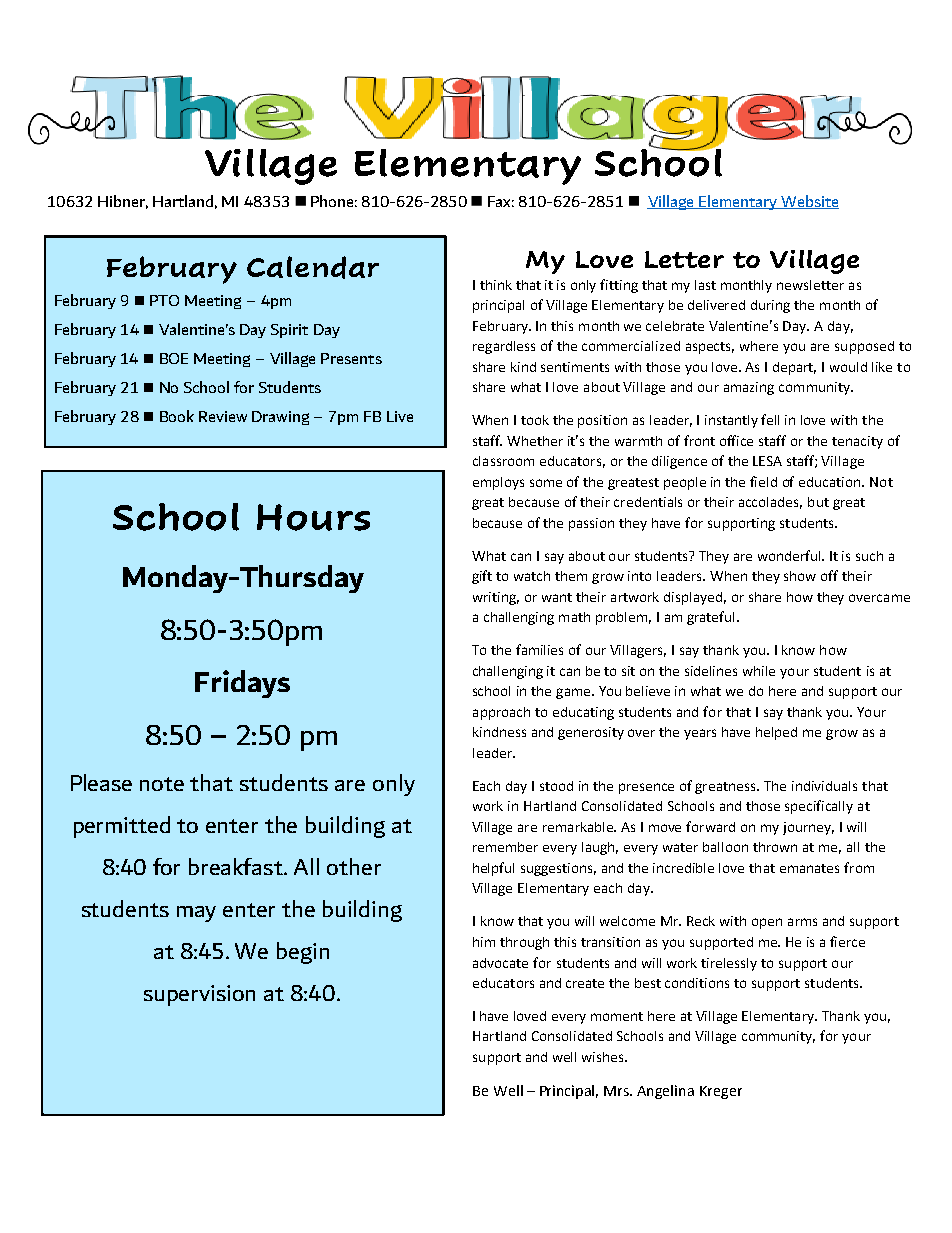  What do you see at coordinates (164, 300) in the document?
I see `PTO` at bounding box center [164, 300].
